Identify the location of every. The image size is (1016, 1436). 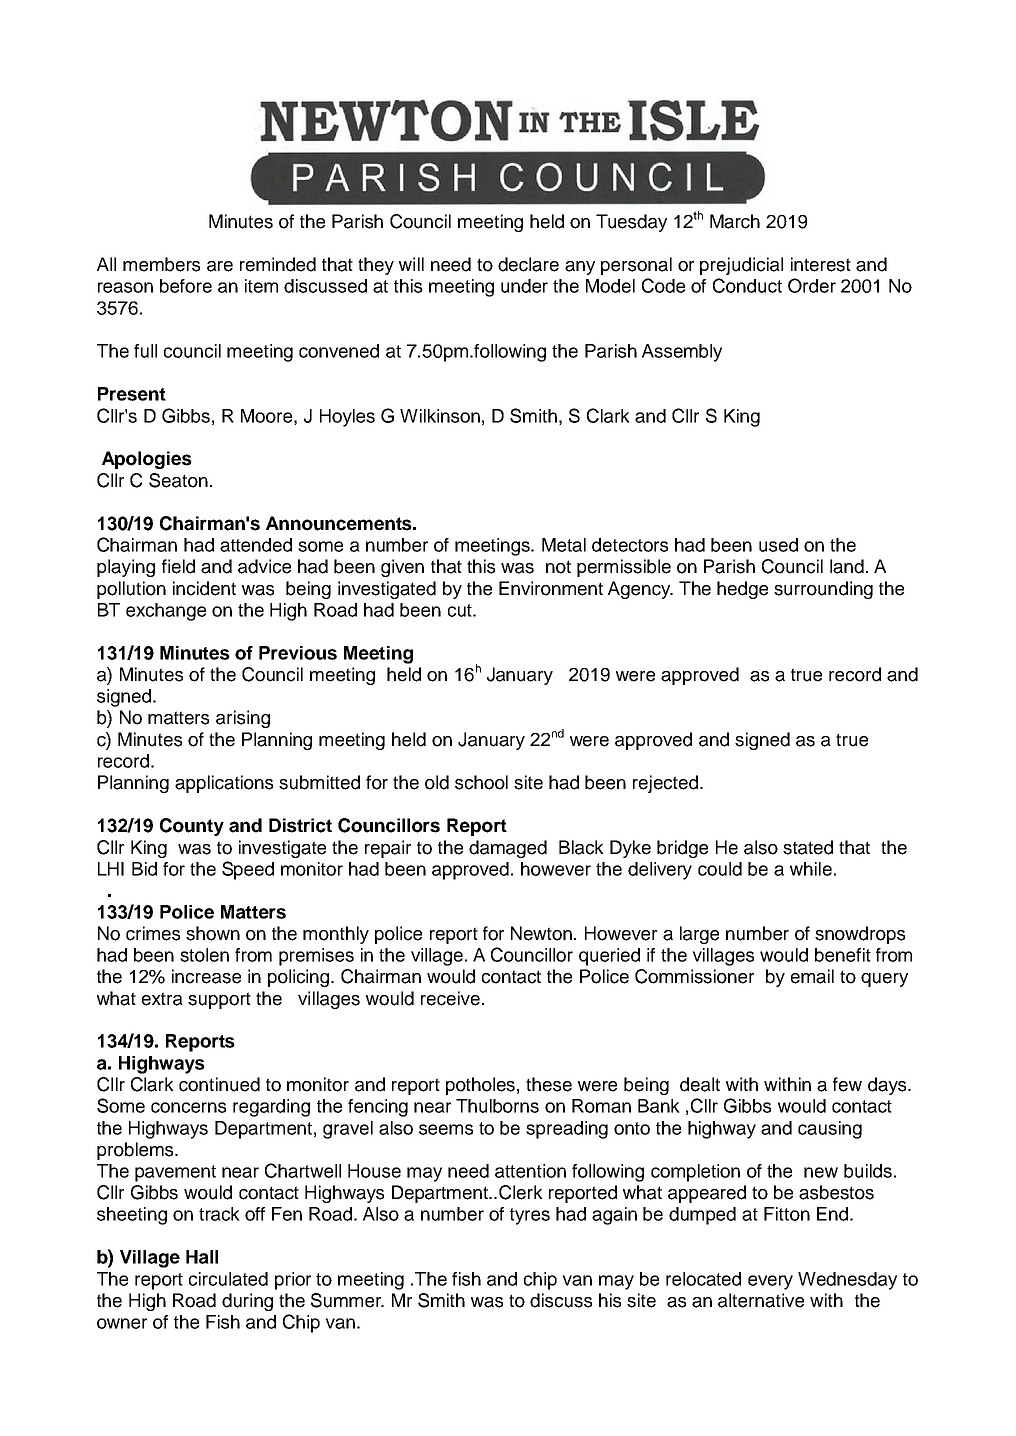
(770, 1282).
